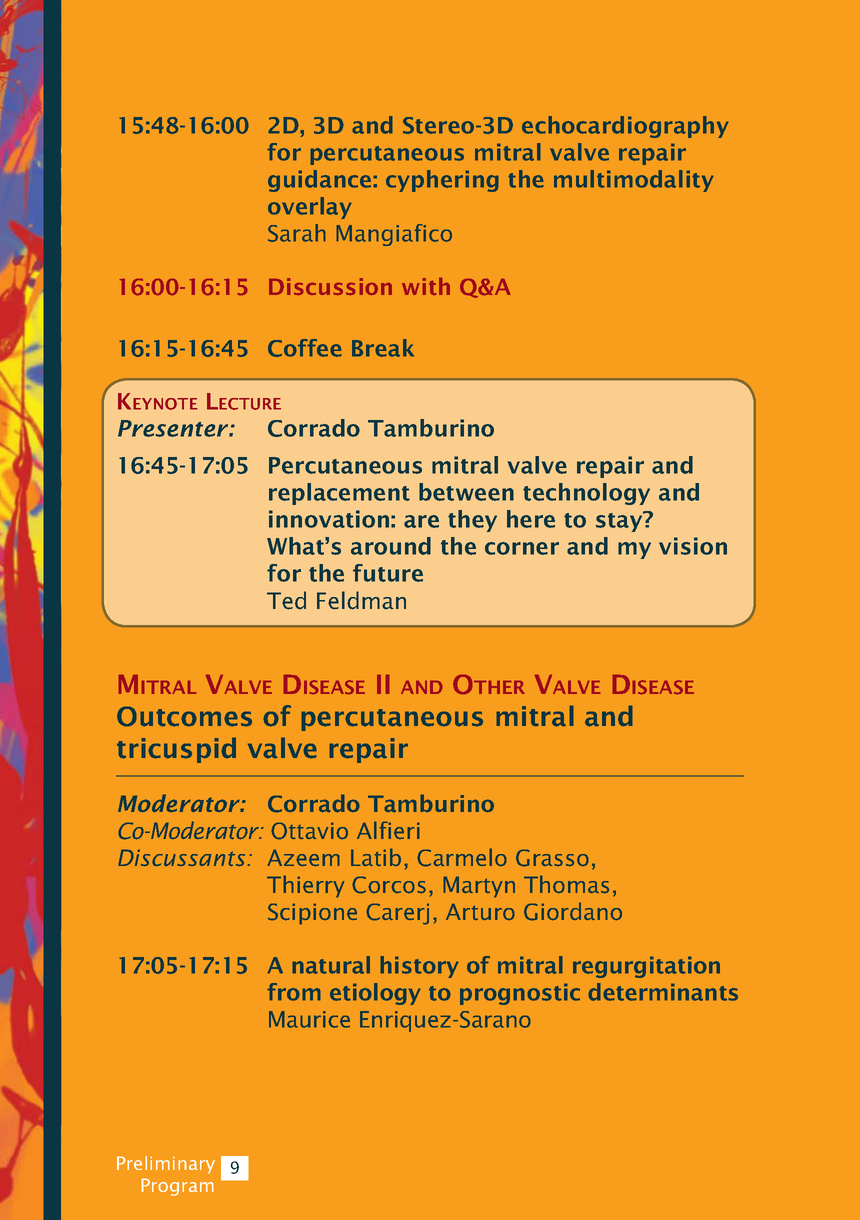 Image resolution: width=860 pixels, height=1220 pixels. I want to click on with, so click(426, 286).
